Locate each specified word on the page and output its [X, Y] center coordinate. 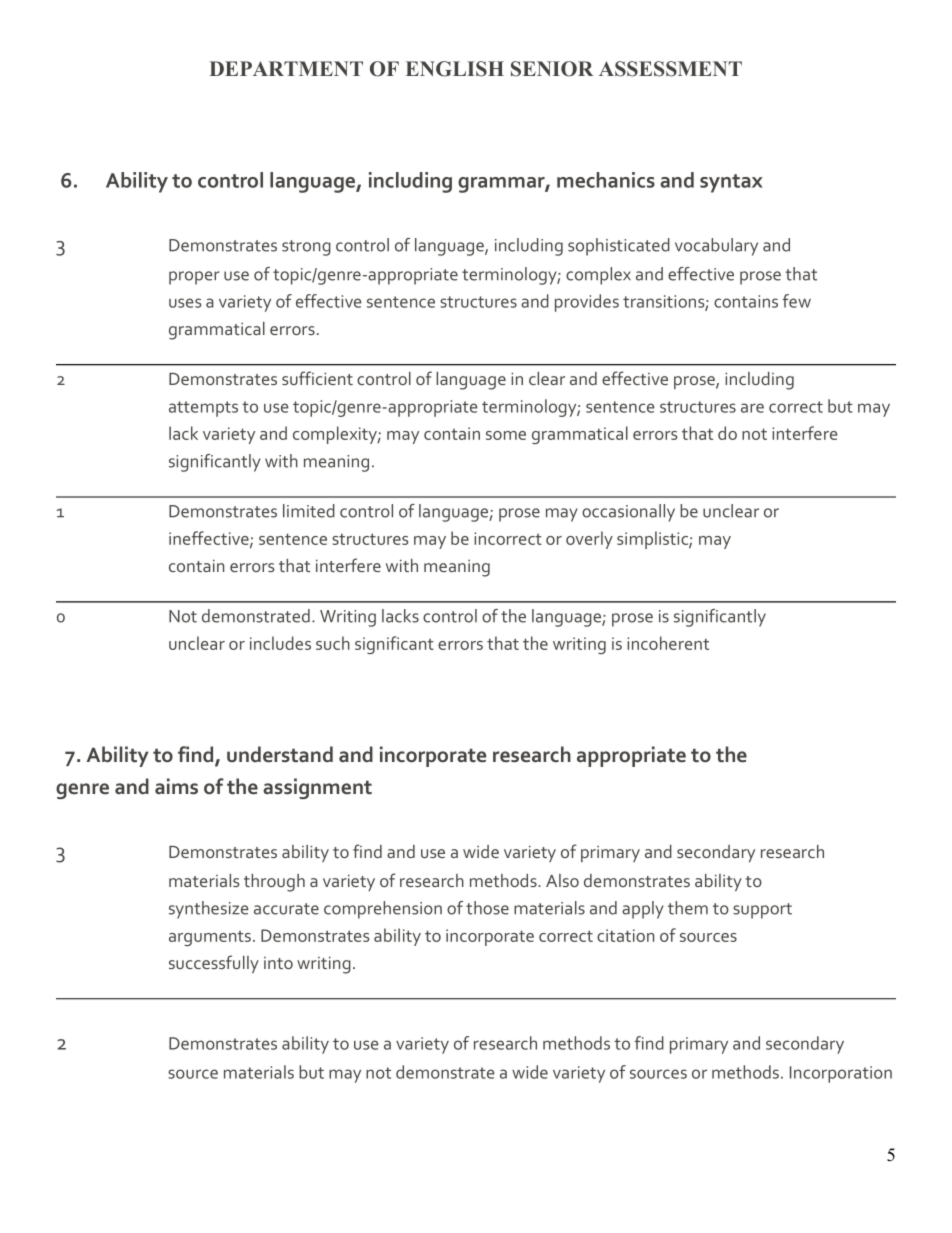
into [278, 963]
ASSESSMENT [670, 69]
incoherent [668, 643]
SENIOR [552, 69]
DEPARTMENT [286, 68]
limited [309, 511]
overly [589, 540]
